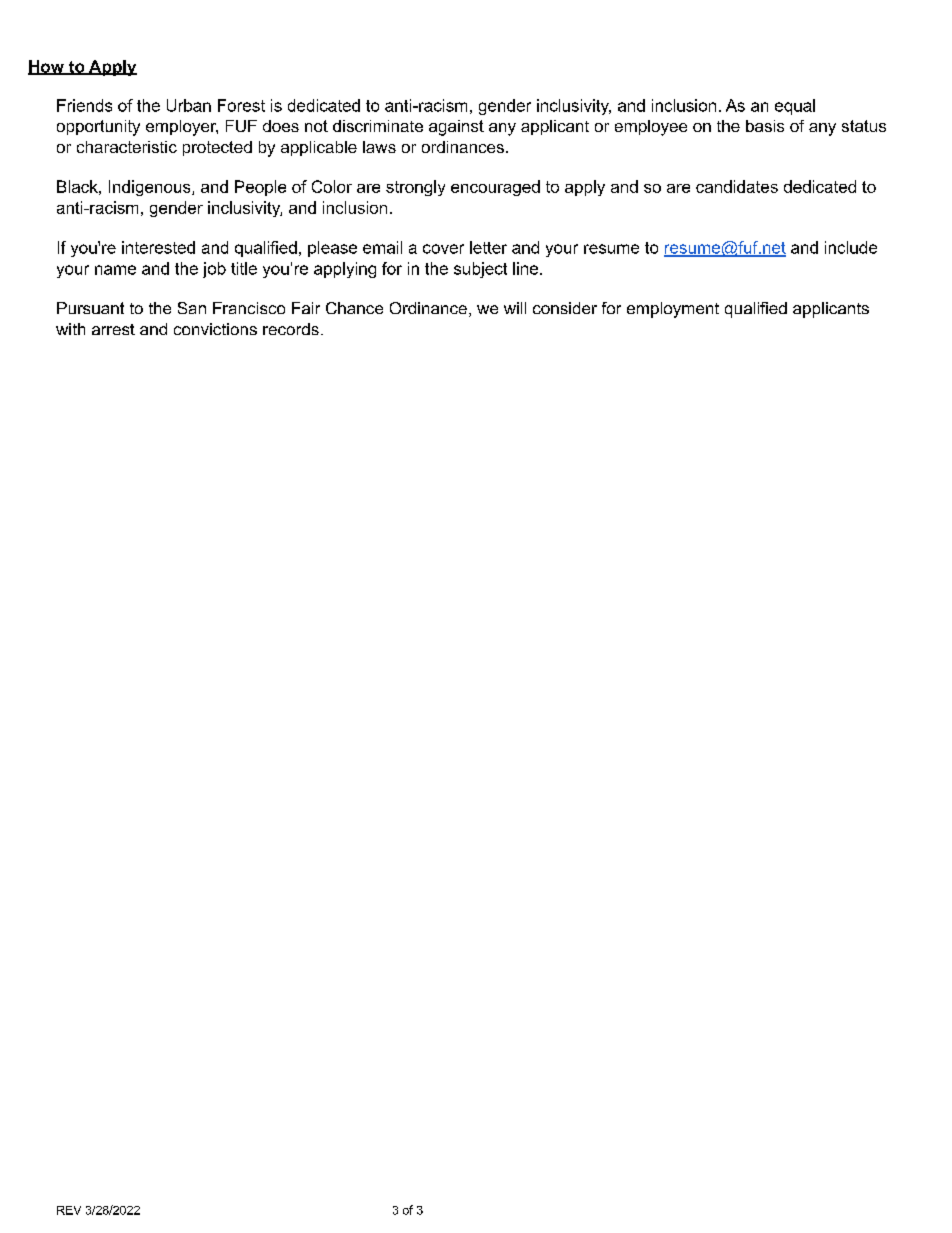 This page has height=1233, width=952. I want to click on employment, so click(673, 310).
